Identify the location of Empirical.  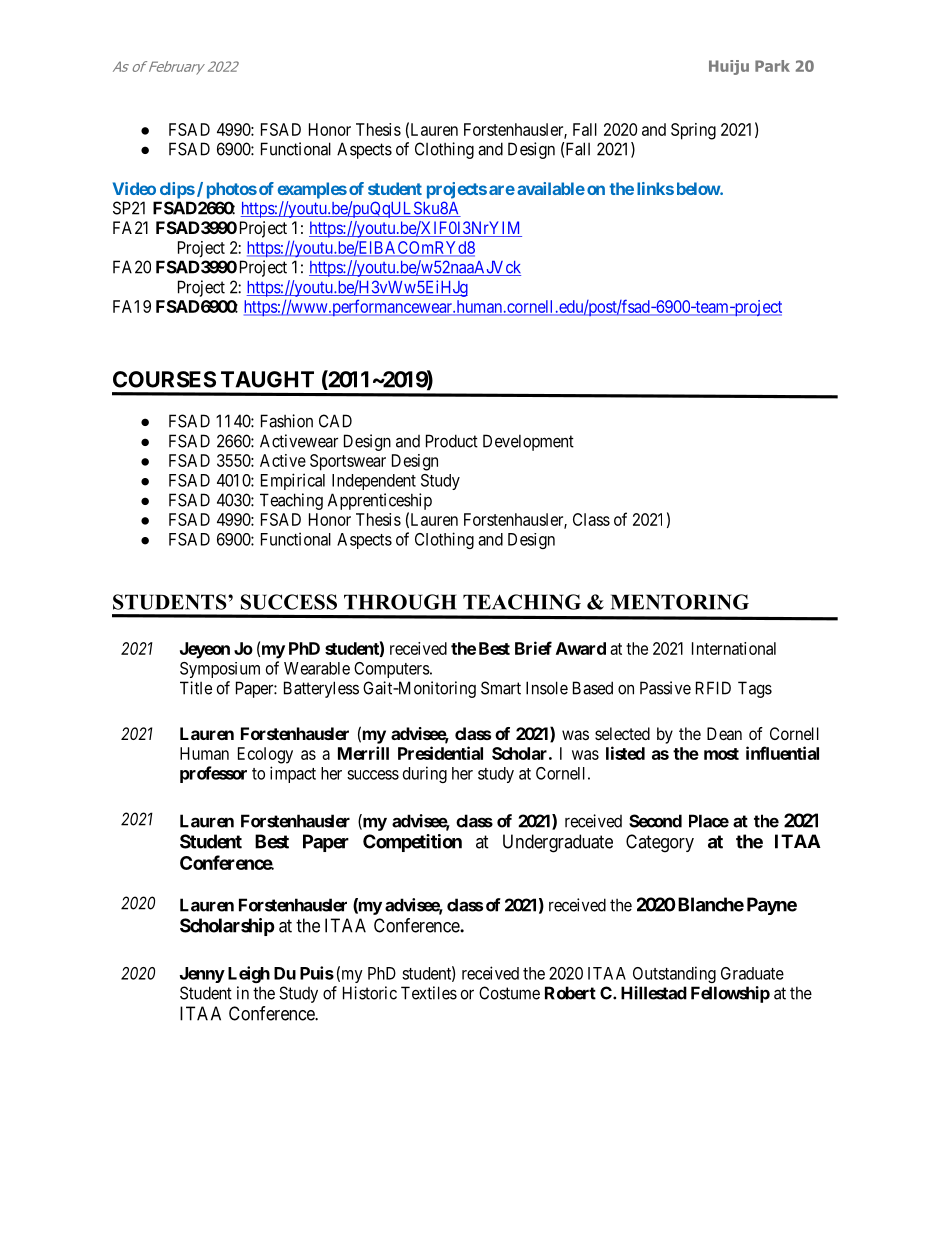
(293, 481).
